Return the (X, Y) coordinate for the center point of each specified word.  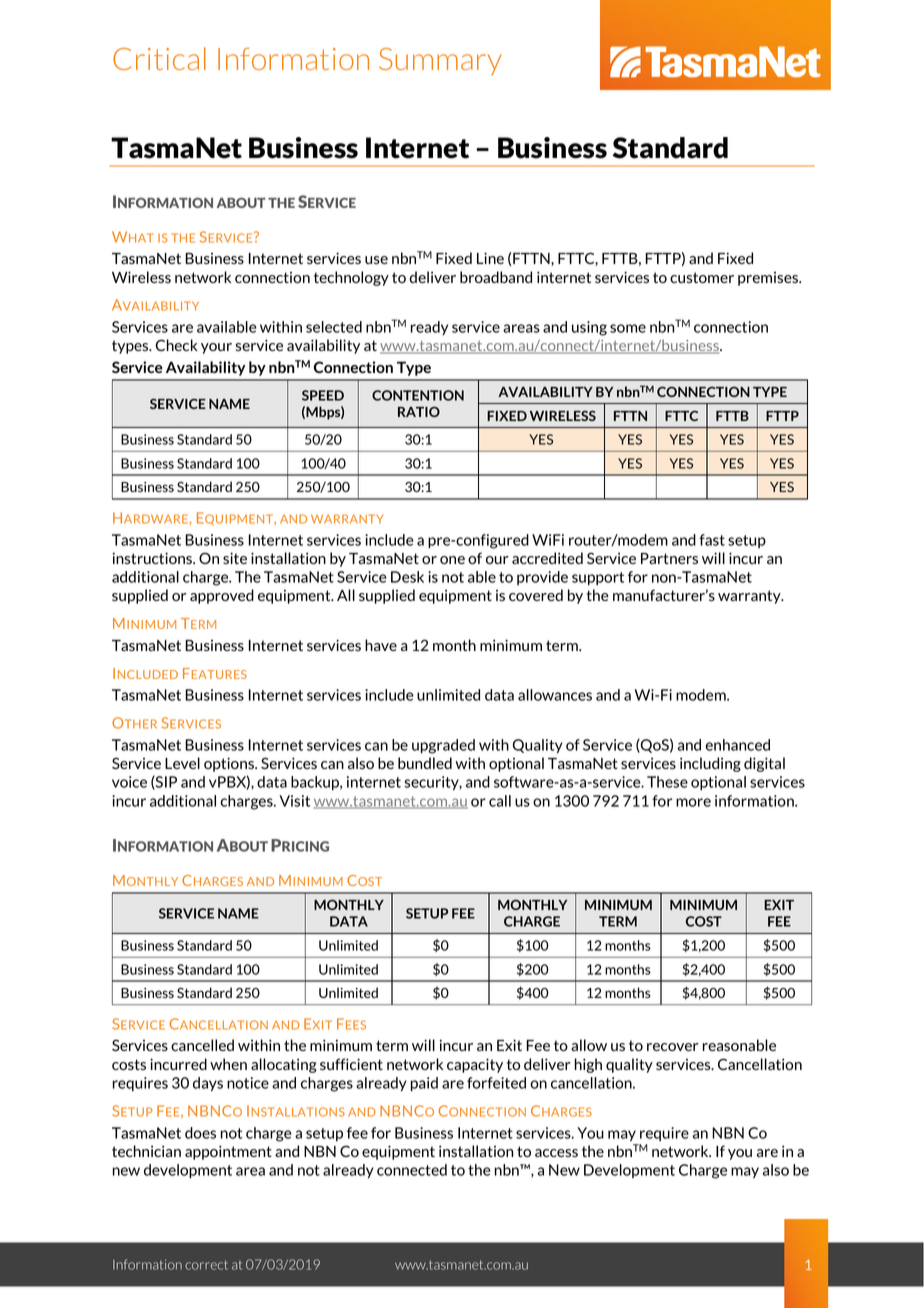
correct (206, 1265)
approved (222, 596)
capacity (475, 1065)
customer (702, 277)
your (216, 348)
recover (672, 1047)
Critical (159, 58)
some (628, 328)
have (381, 645)
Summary (440, 61)
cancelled (202, 1045)
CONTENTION (418, 395)
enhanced (737, 745)
